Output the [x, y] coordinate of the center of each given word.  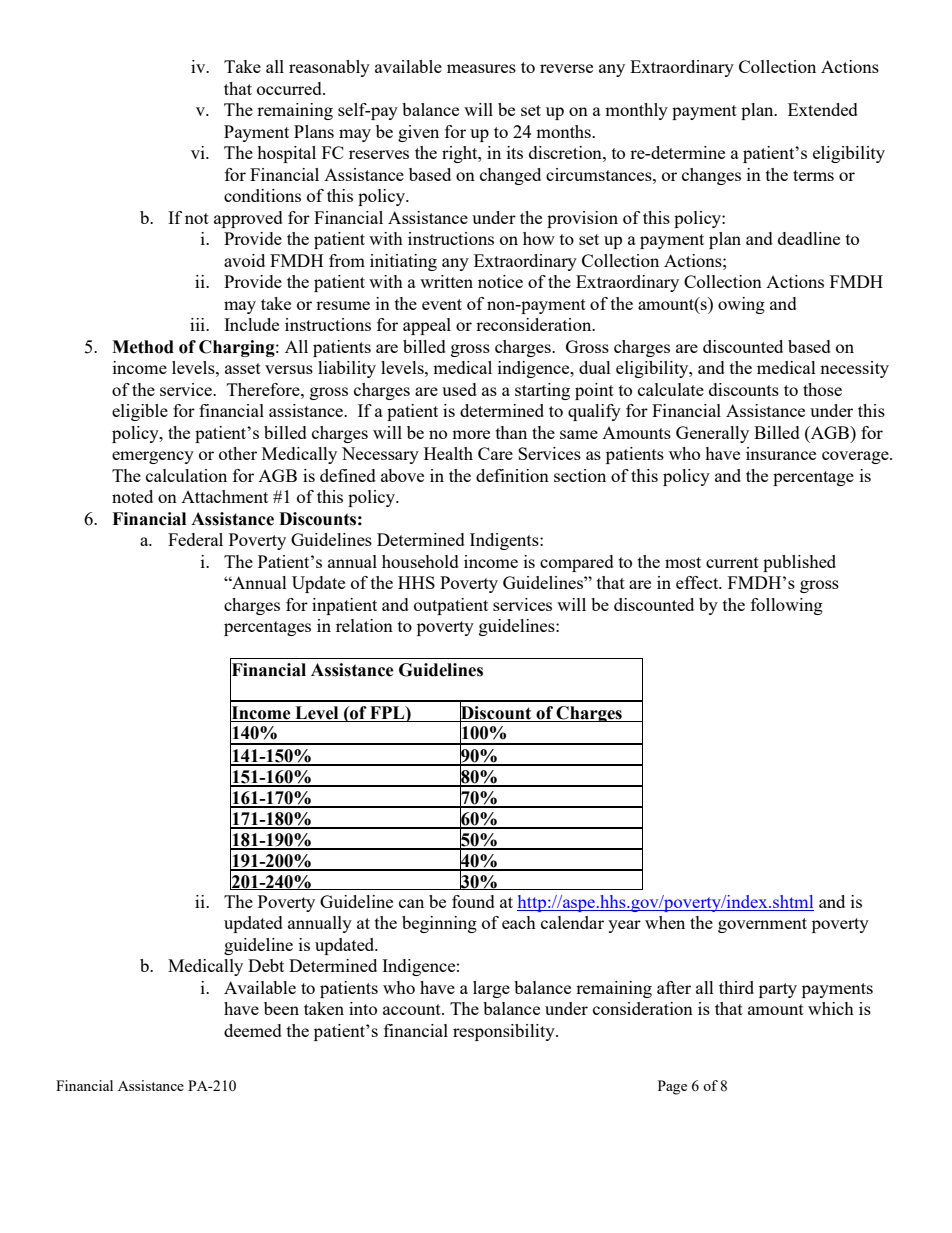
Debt [266, 965]
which [831, 1008]
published [799, 563]
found [473, 901]
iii [198, 324]
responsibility [505, 1032]
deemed [253, 1030]
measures [481, 68]
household [420, 561]
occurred [290, 88]
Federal [195, 539]
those [822, 389]
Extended [823, 109]
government [762, 925]
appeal [427, 326]
